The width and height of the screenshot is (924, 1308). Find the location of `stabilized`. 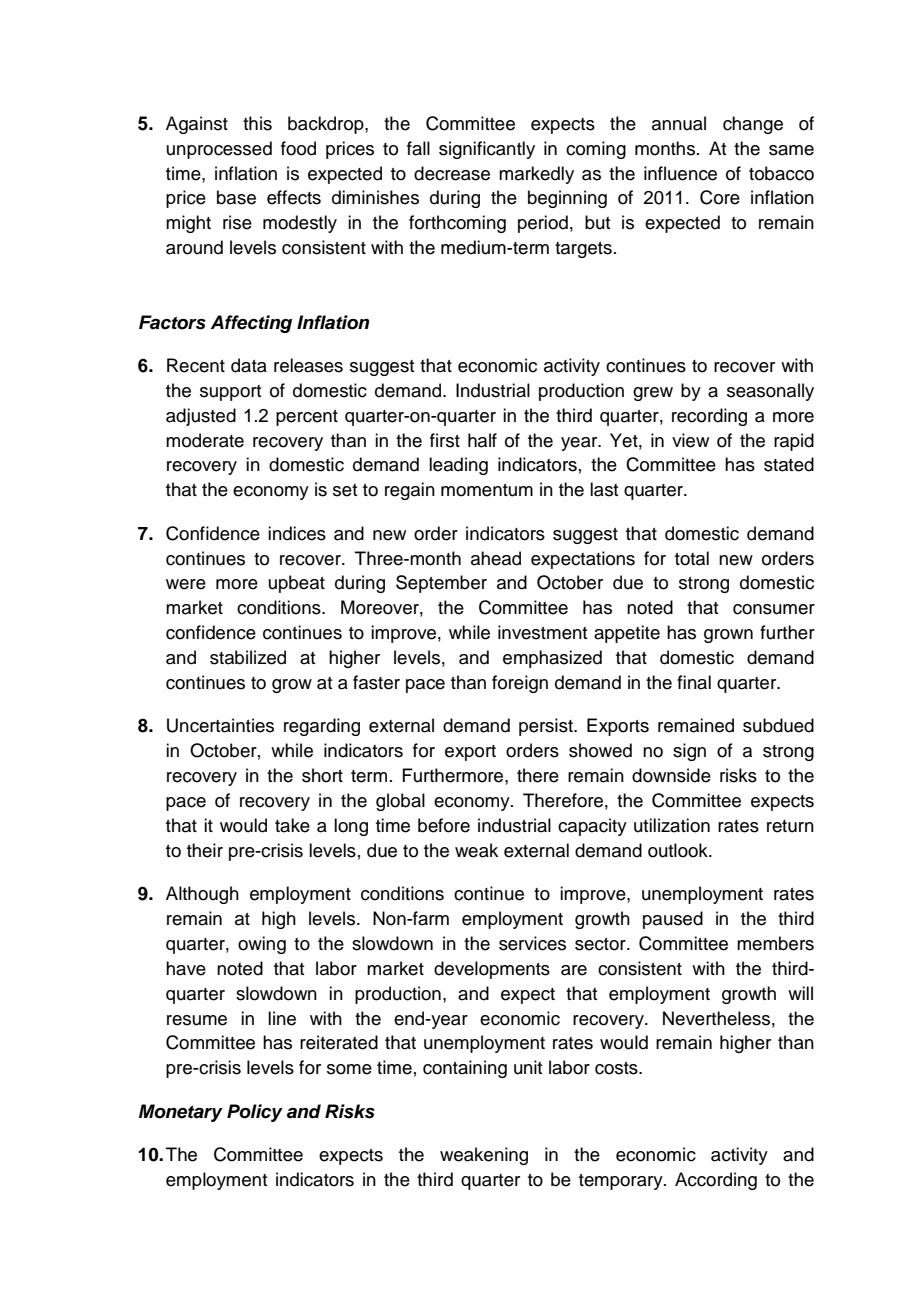

stabilized is located at coordinates (248, 657).
